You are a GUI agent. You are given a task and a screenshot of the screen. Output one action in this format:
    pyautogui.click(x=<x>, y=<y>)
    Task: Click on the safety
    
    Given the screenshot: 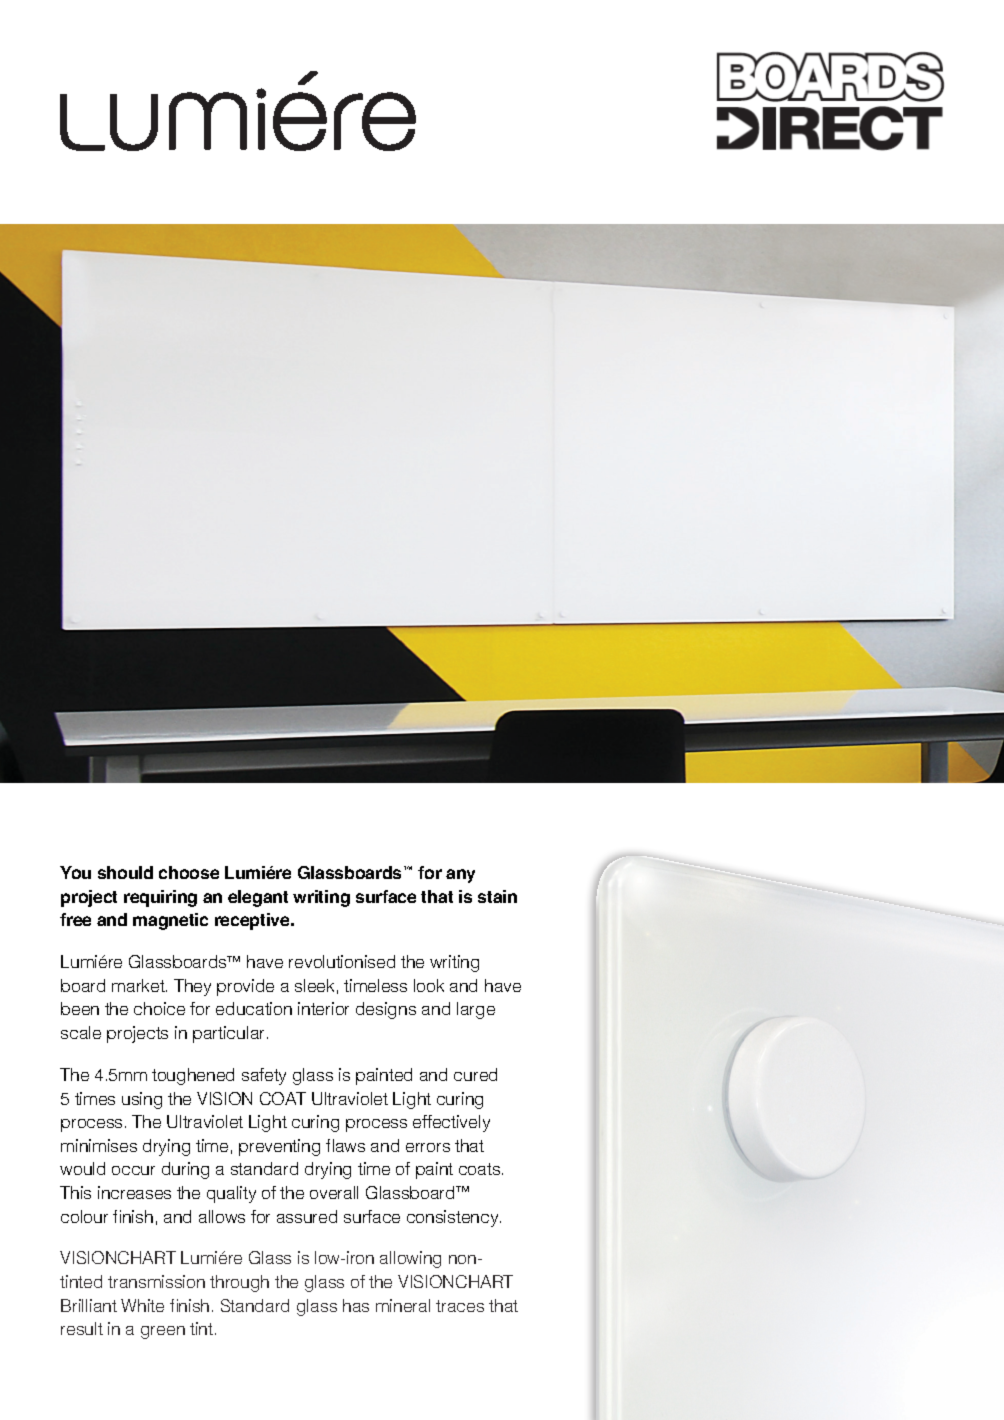 What is the action you would take?
    pyautogui.click(x=264, y=1076)
